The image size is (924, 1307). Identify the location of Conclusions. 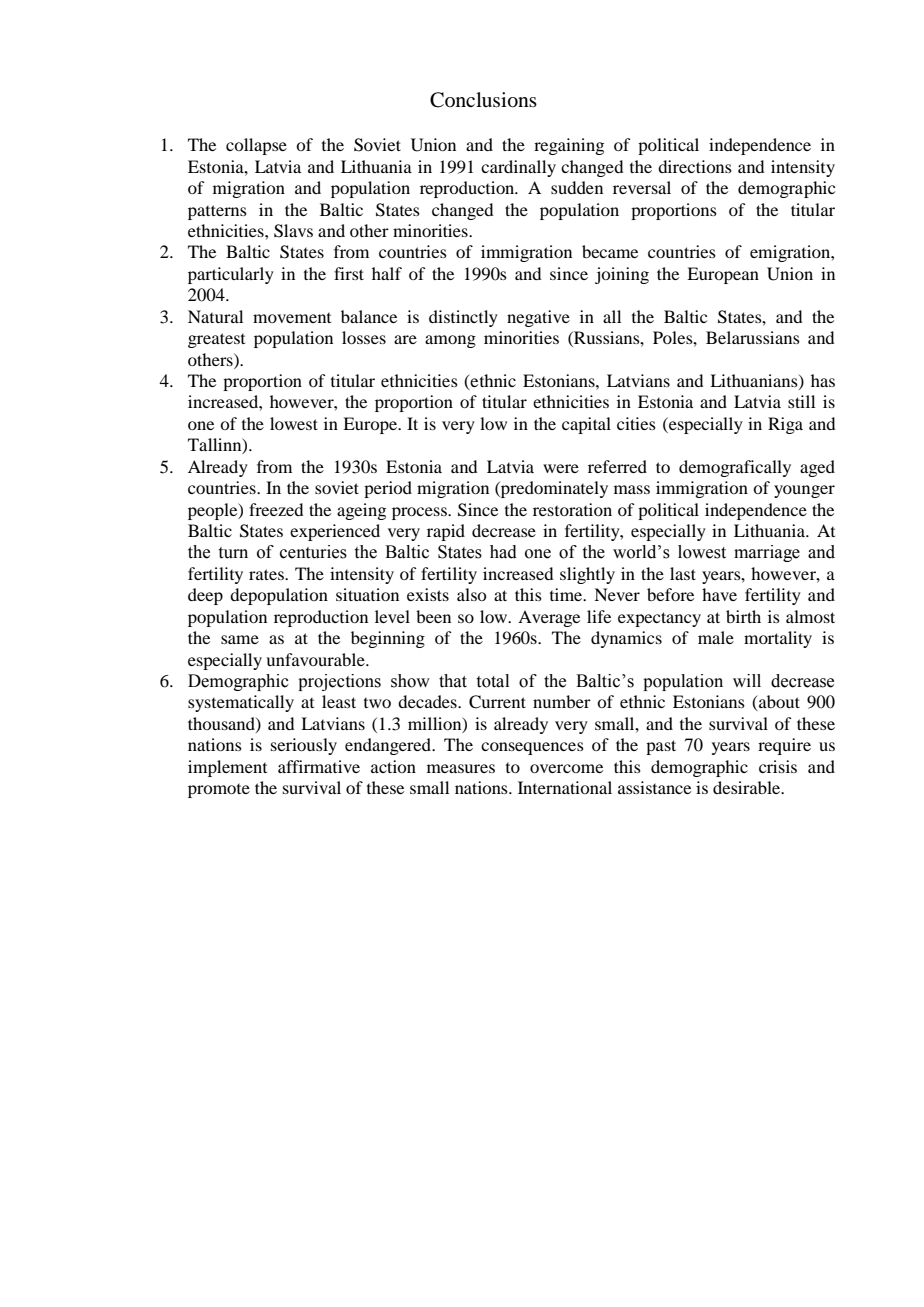
(483, 100).
